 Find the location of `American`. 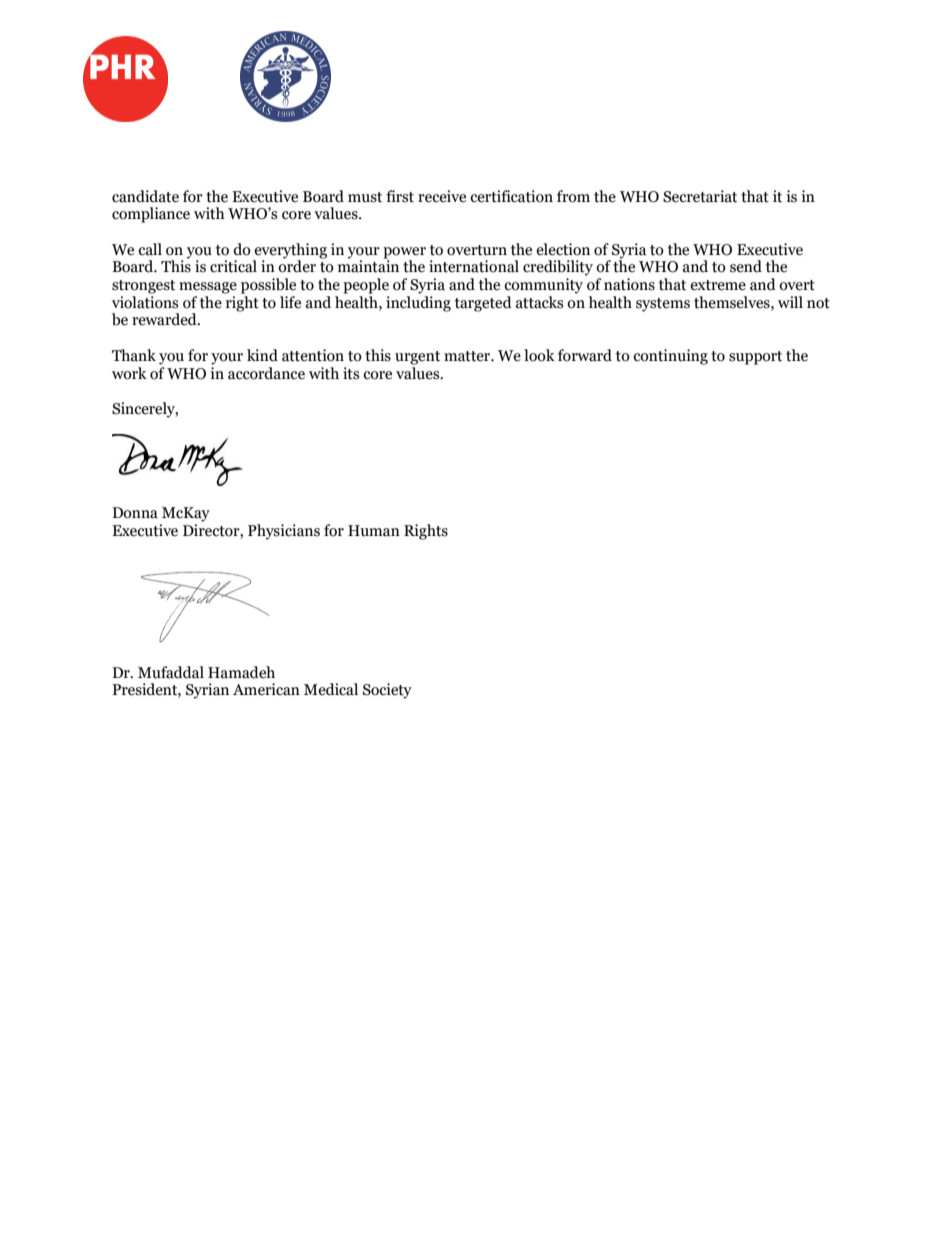

American is located at coordinates (266, 689).
